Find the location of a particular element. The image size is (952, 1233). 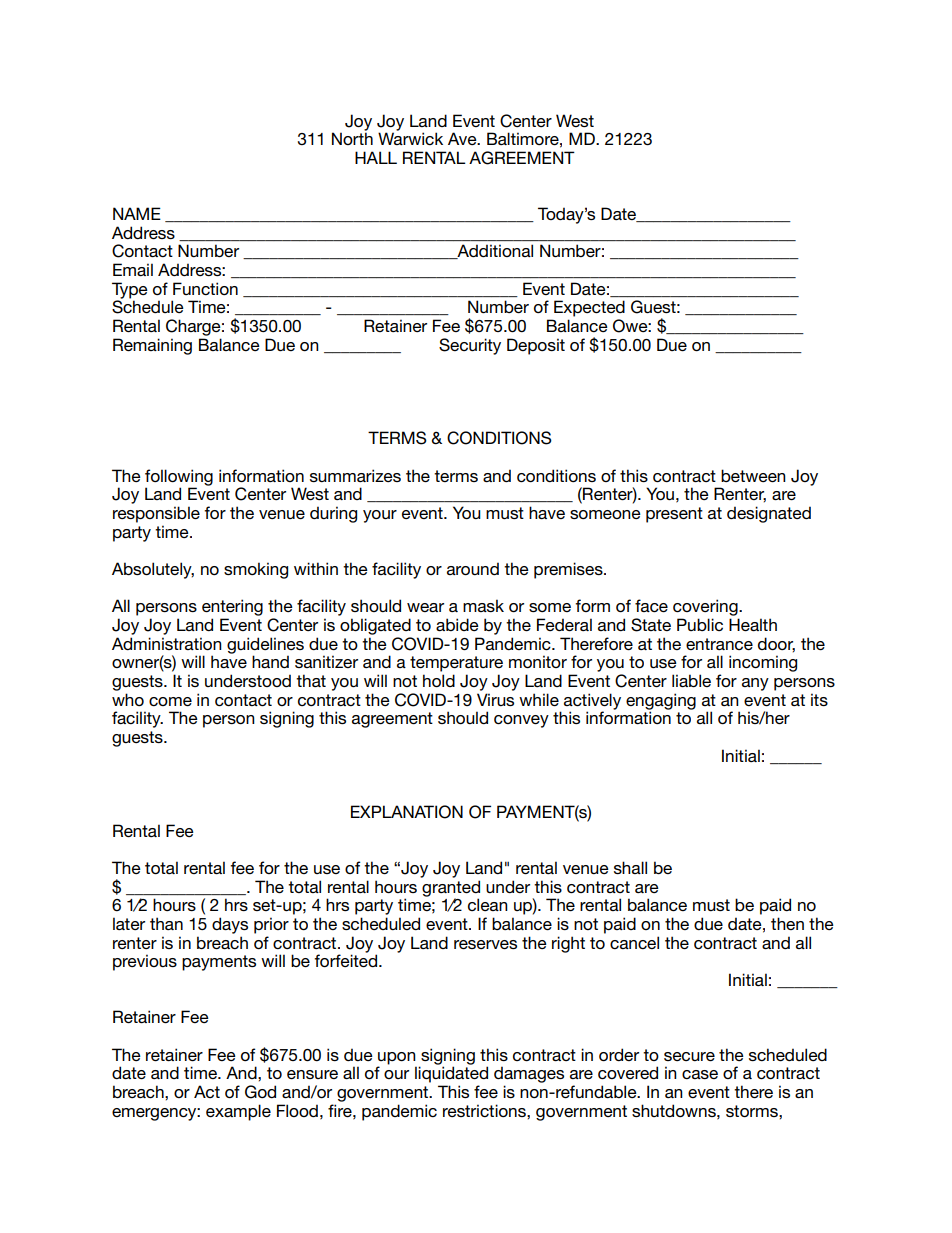

EXPLANATION is located at coordinates (407, 812).
